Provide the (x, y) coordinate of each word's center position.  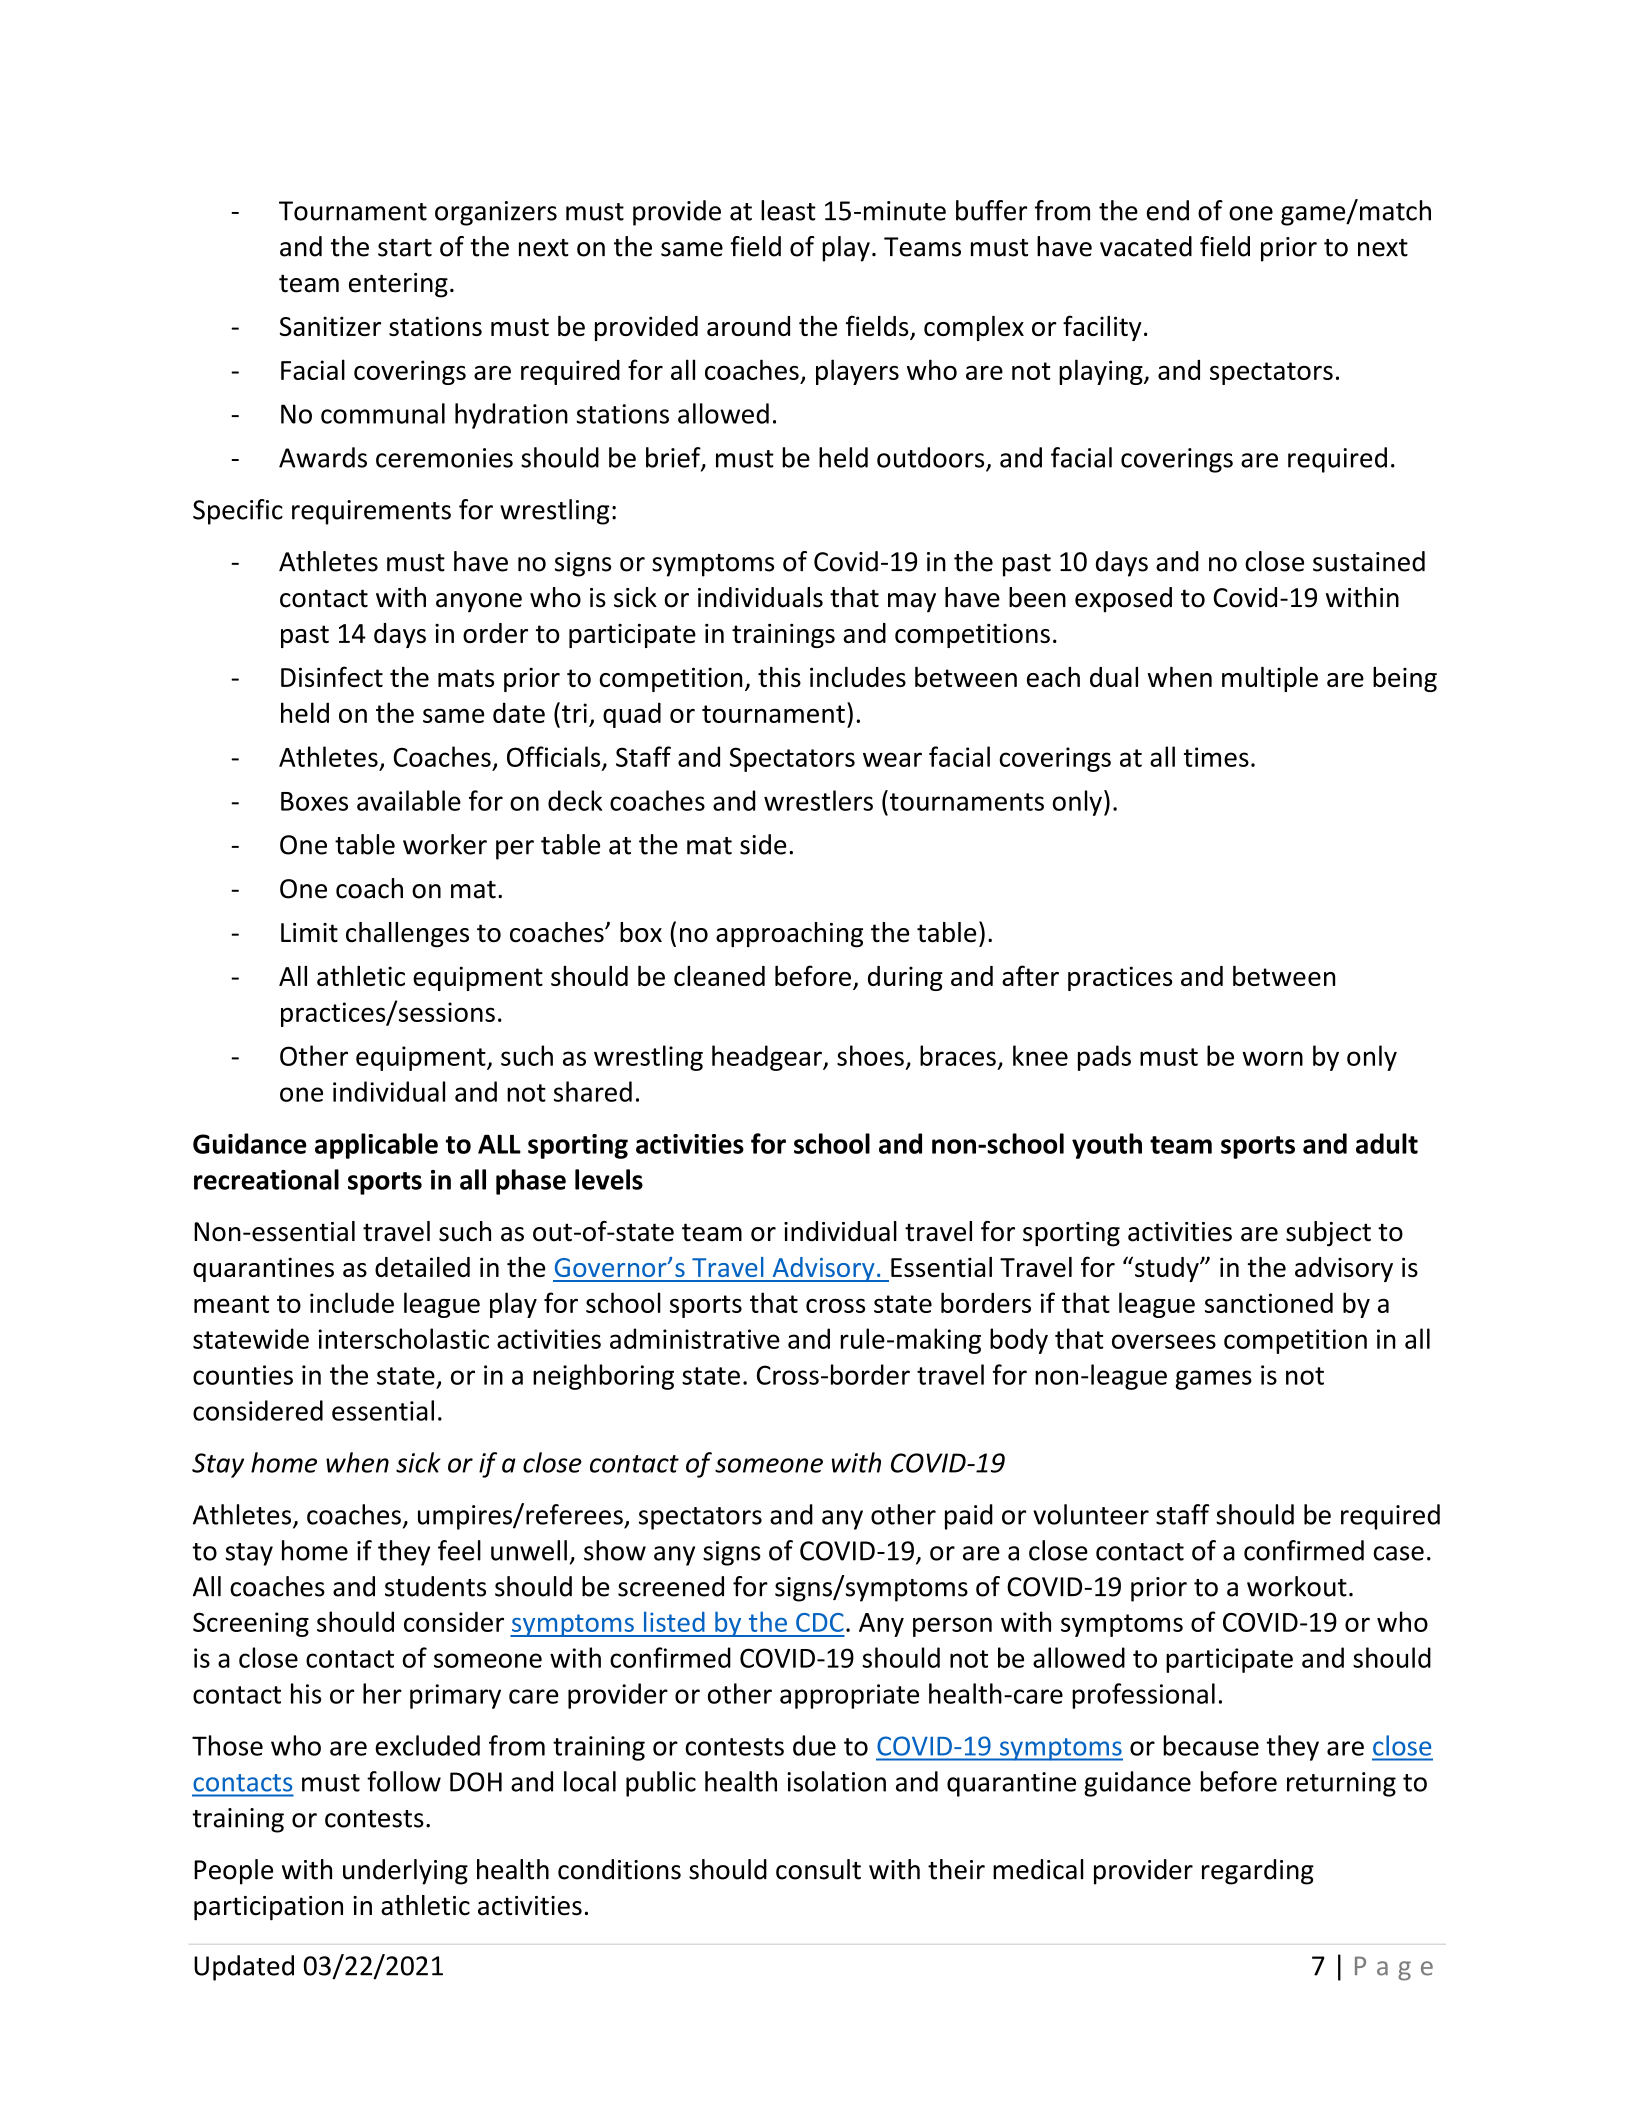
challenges (407, 935)
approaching (789, 935)
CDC (820, 1622)
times (1216, 757)
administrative (695, 1338)
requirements (371, 512)
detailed (422, 1267)
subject (1328, 1234)
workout (1297, 1586)
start (405, 248)
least (788, 210)
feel (459, 1550)
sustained (1369, 561)
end (1167, 210)
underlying (405, 1872)
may (912, 603)
